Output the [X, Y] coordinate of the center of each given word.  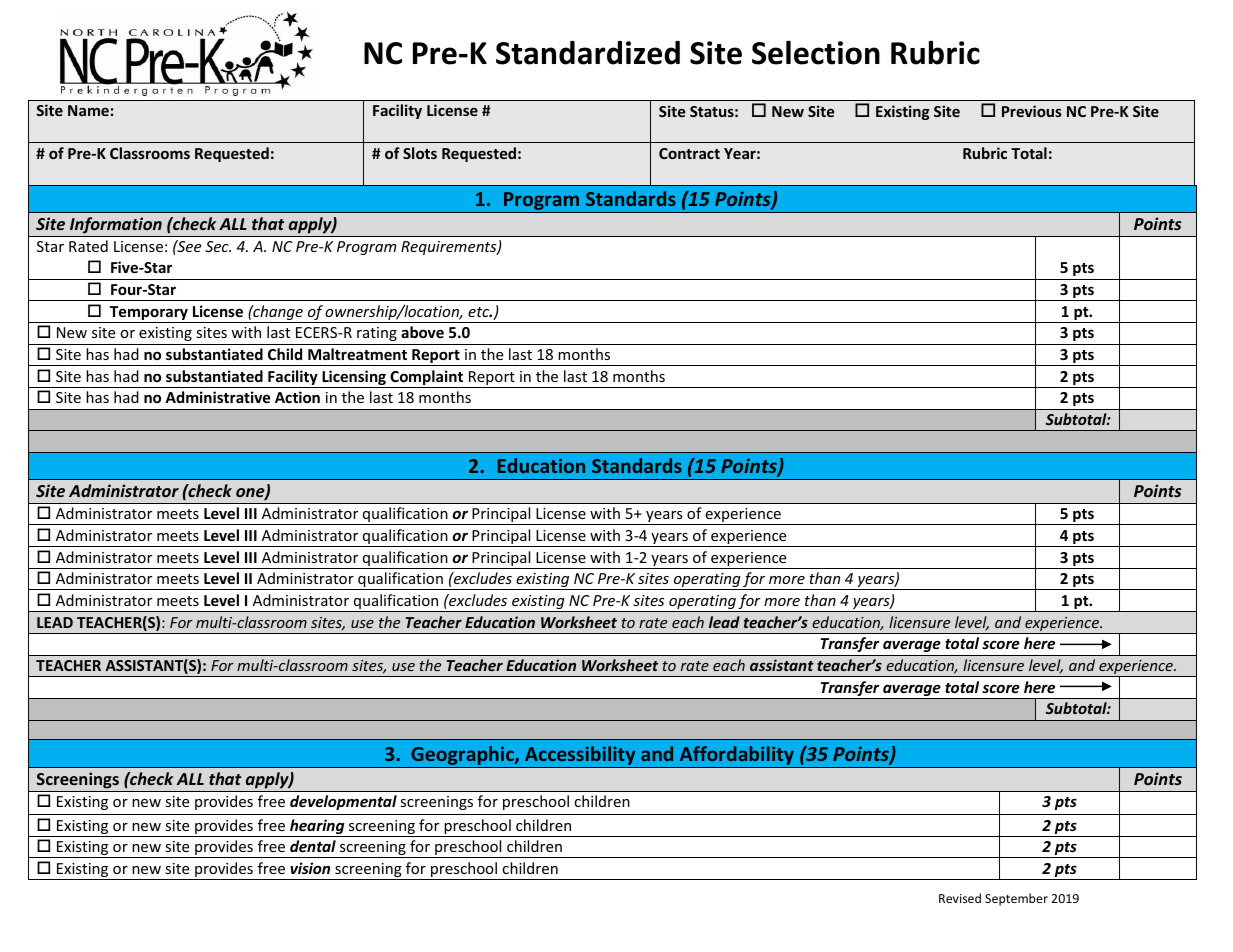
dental [313, 846]
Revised [960, 898]
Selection [816, 52]
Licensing [354, 379]
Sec [218, 246]
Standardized [588, 53]
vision [310, 868]
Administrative [218, 397]
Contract [689, 153]
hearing [317, 828]
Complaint [427, 379]
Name [88, 110]
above [422, 332]
